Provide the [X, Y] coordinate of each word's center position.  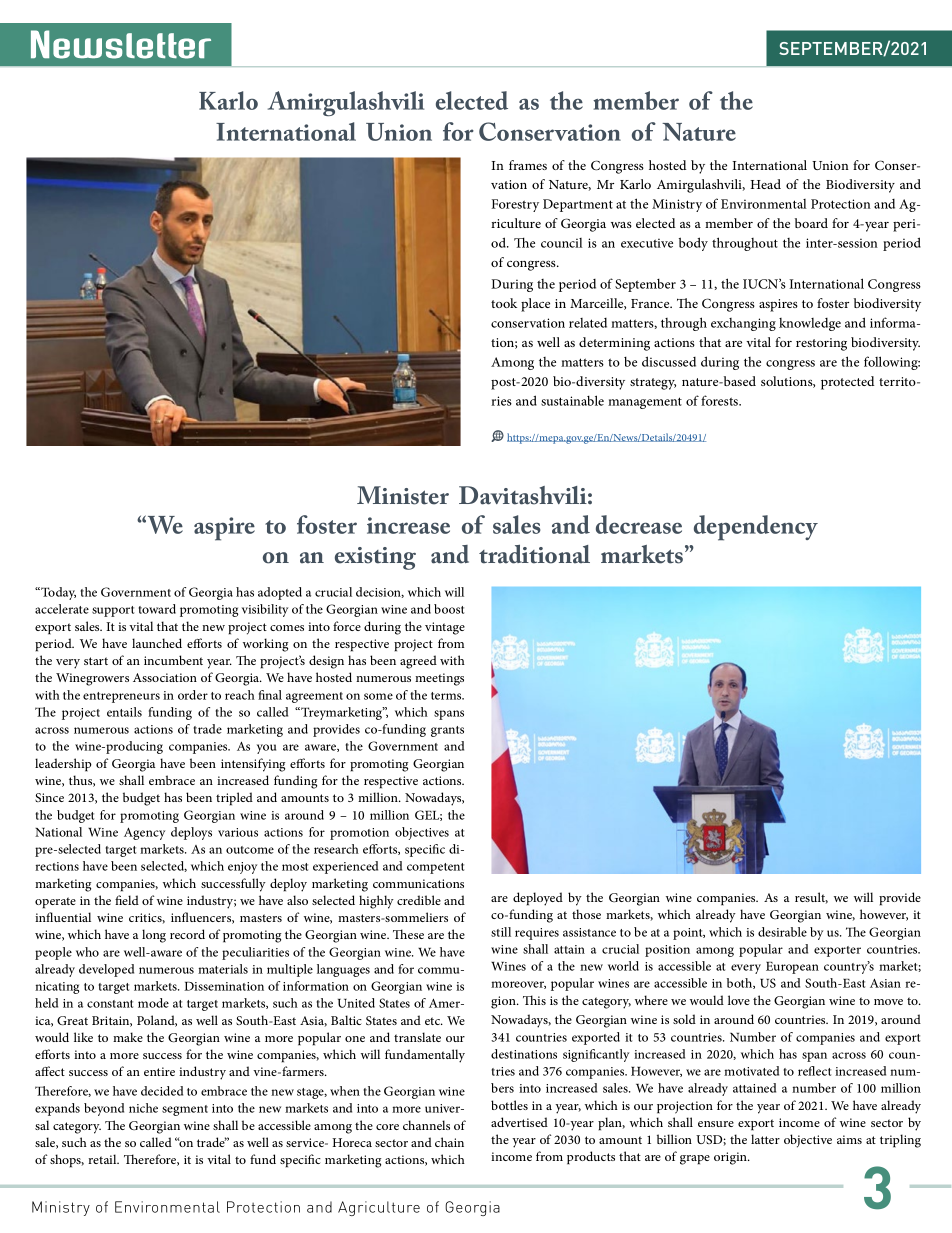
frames [528, 165]
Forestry [515, 205]
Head [766, 184]
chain [449, 1142]
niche [143, 1108]
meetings [439, 679]
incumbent [173, 660]
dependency [756, 528]
